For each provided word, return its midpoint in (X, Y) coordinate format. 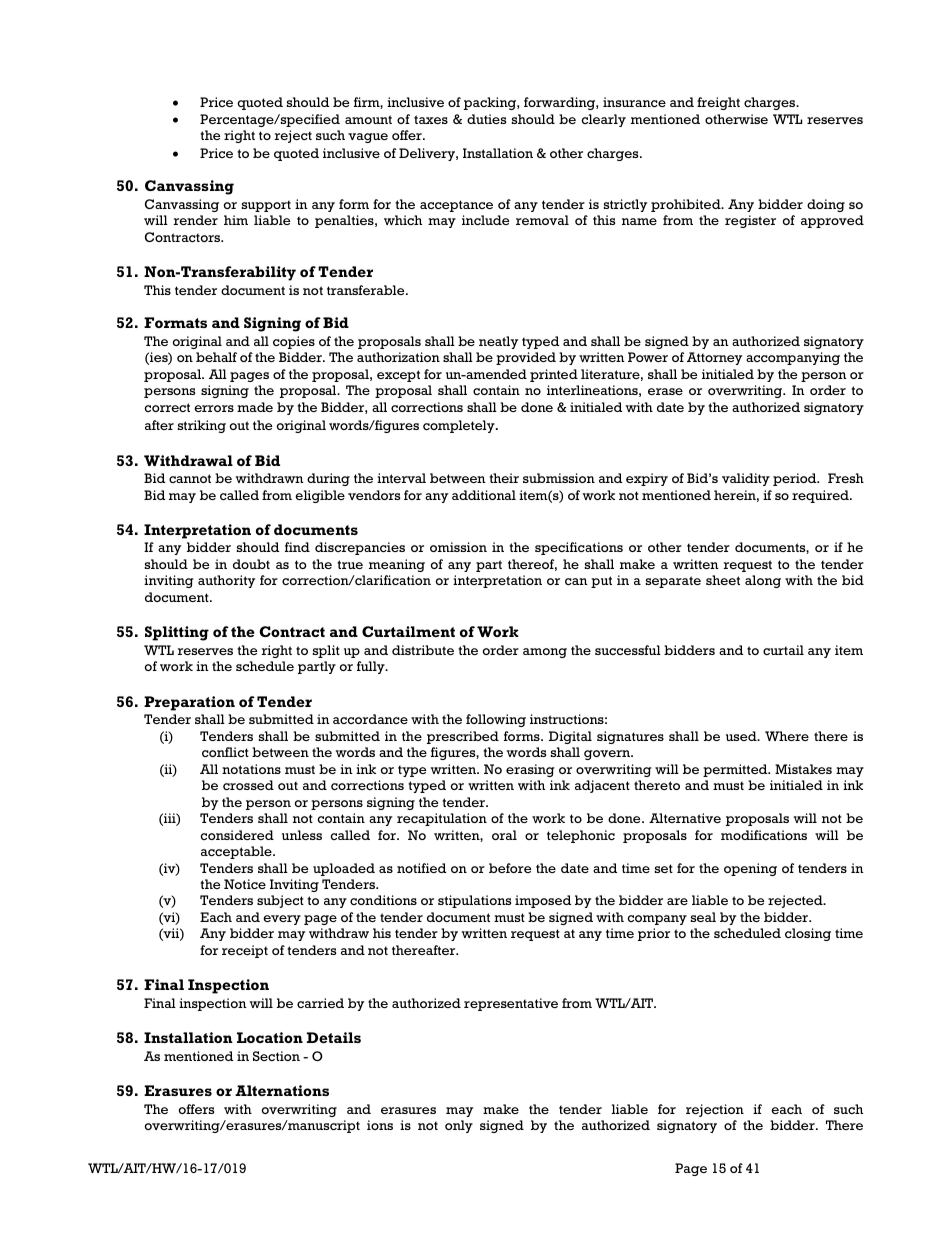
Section (276, 1056)
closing (808, 934)
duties (486, 119)
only (459, 1126)
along (763, 581)
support (266, 206)
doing (826, 205)
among (545, 653)
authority (226, 581)
